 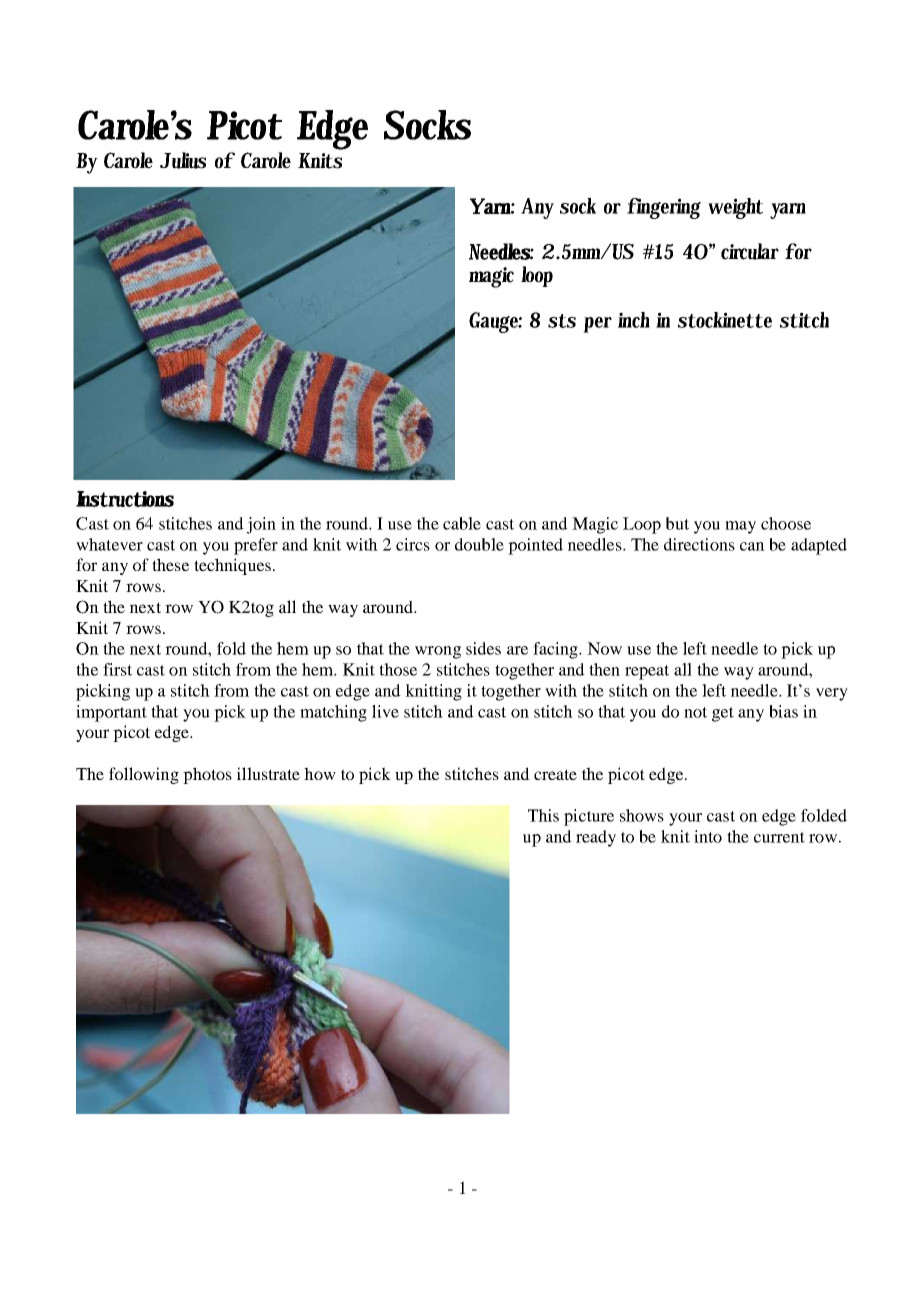 What do you see at coordinates (261, 525) in the screenshot?
I see `join` at bounding box center [261, 525].
